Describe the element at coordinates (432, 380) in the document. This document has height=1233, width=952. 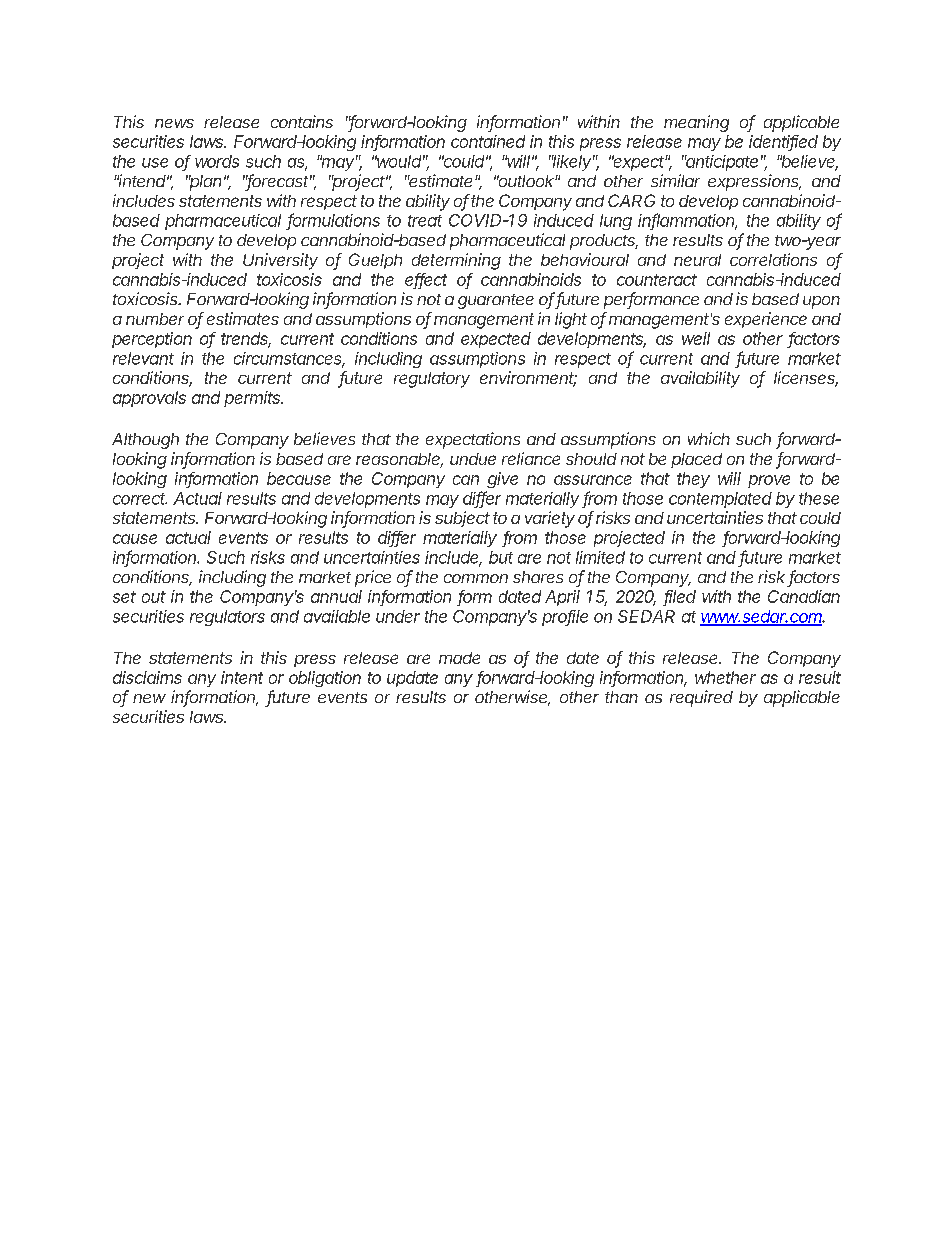
I see `regulatory` at that location.
